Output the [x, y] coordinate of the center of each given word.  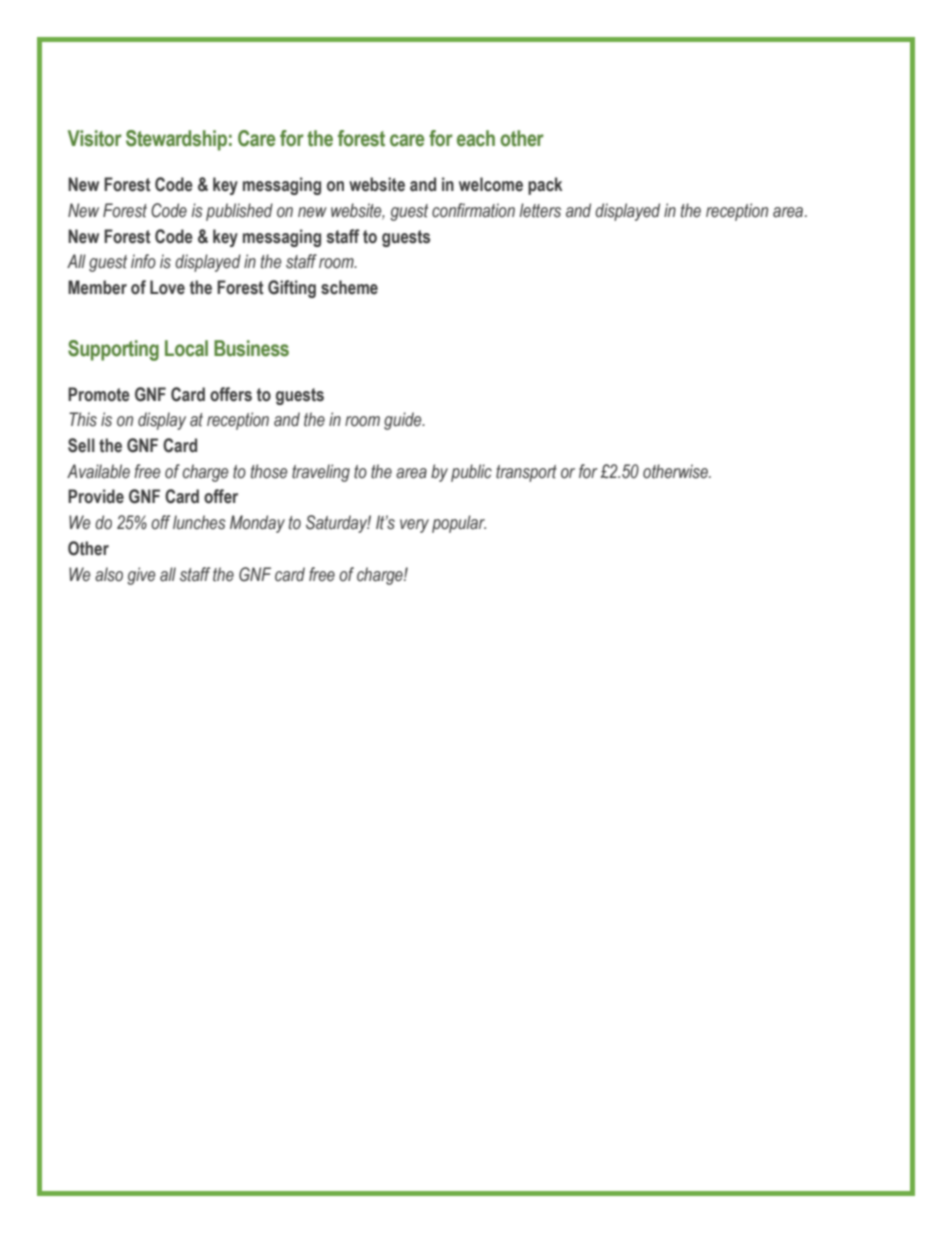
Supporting [113, 350]
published [239, 212]
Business [251, 348]
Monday [257, 524]
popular [459, 524]
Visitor [95, 138]
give [141, 576]
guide [404, 421]
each [476, 138]
